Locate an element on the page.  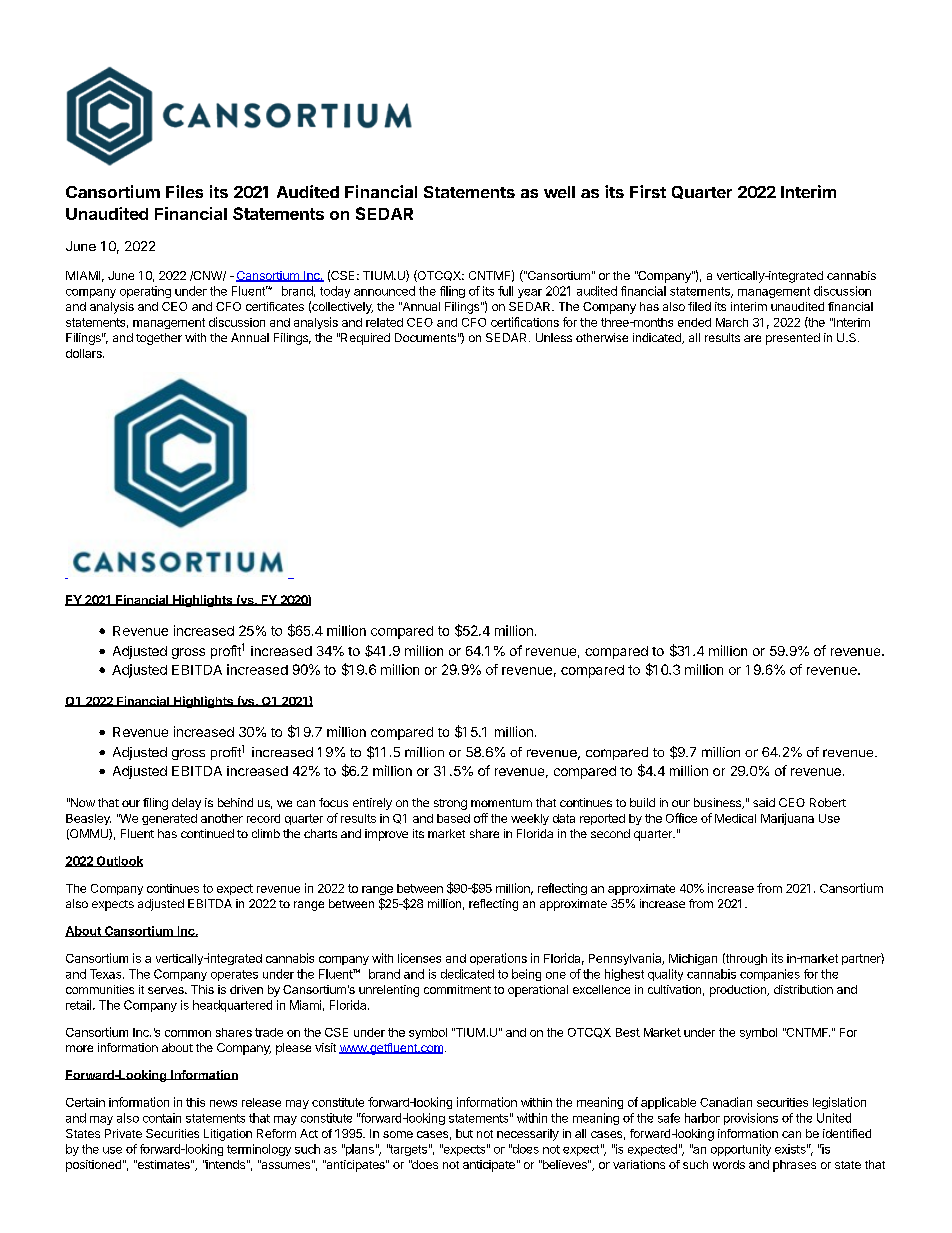
necessarily is located at coordinates (528, 1135).
